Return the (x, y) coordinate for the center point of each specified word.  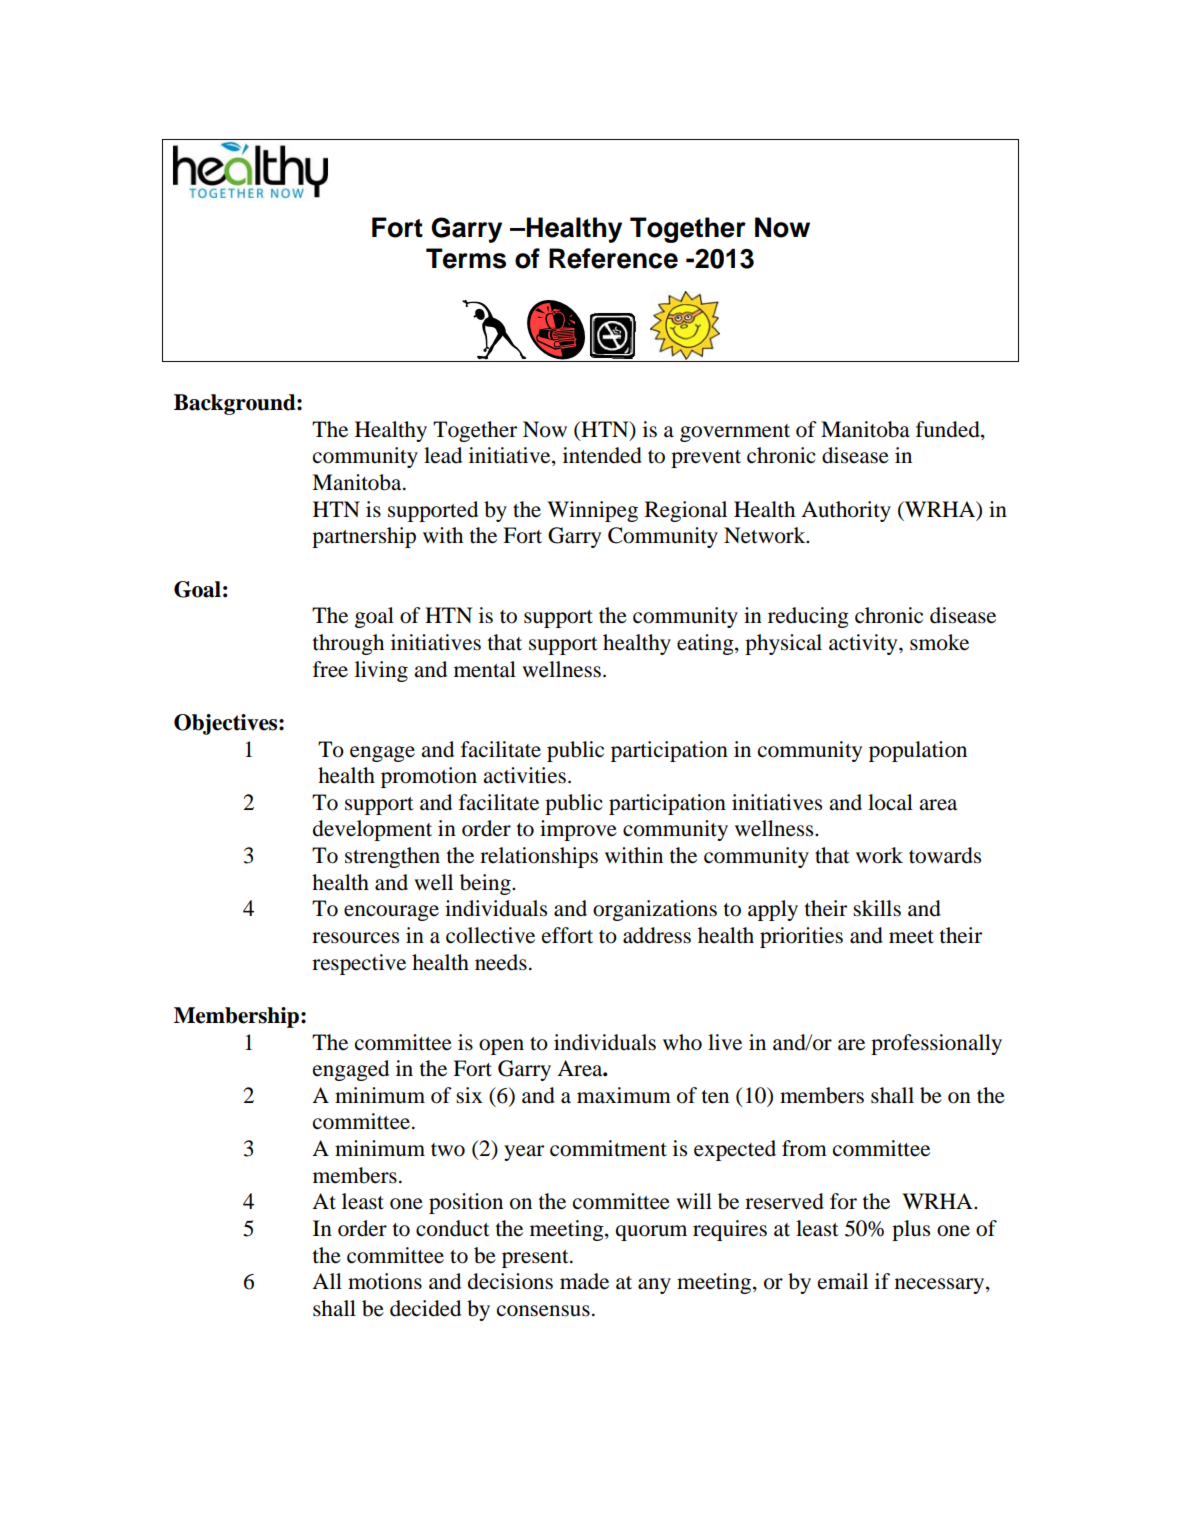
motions (385, 1281)
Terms (466, 258)
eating (706, 644)
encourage (391, 913)
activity (864, 644)
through (348, 644)
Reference (613, 258)
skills (877, 908)
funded (949, 429)
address (657, 935)
